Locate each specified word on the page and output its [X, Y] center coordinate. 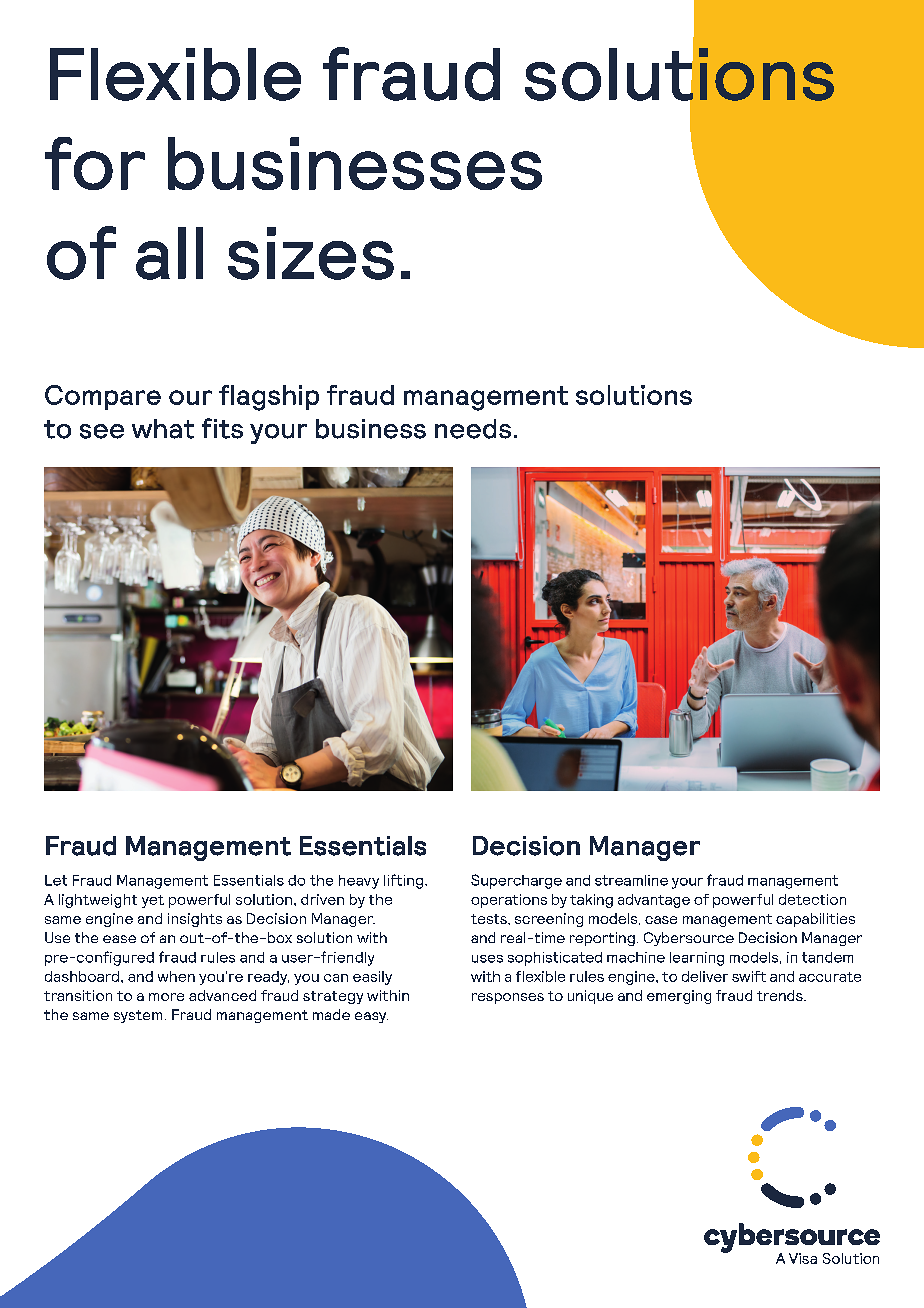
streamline [631, 880]
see [102, 431]
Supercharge [516, 881]
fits [222, 428]
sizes [311, 253]
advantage [654, 901]
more [166, 997]
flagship [269, 398]
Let [56, 880]
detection [812, 899]
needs [473, 429]
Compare [103, 397]
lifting [405, 881]
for [95, 163]
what [163, 429]
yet [153, 901]
